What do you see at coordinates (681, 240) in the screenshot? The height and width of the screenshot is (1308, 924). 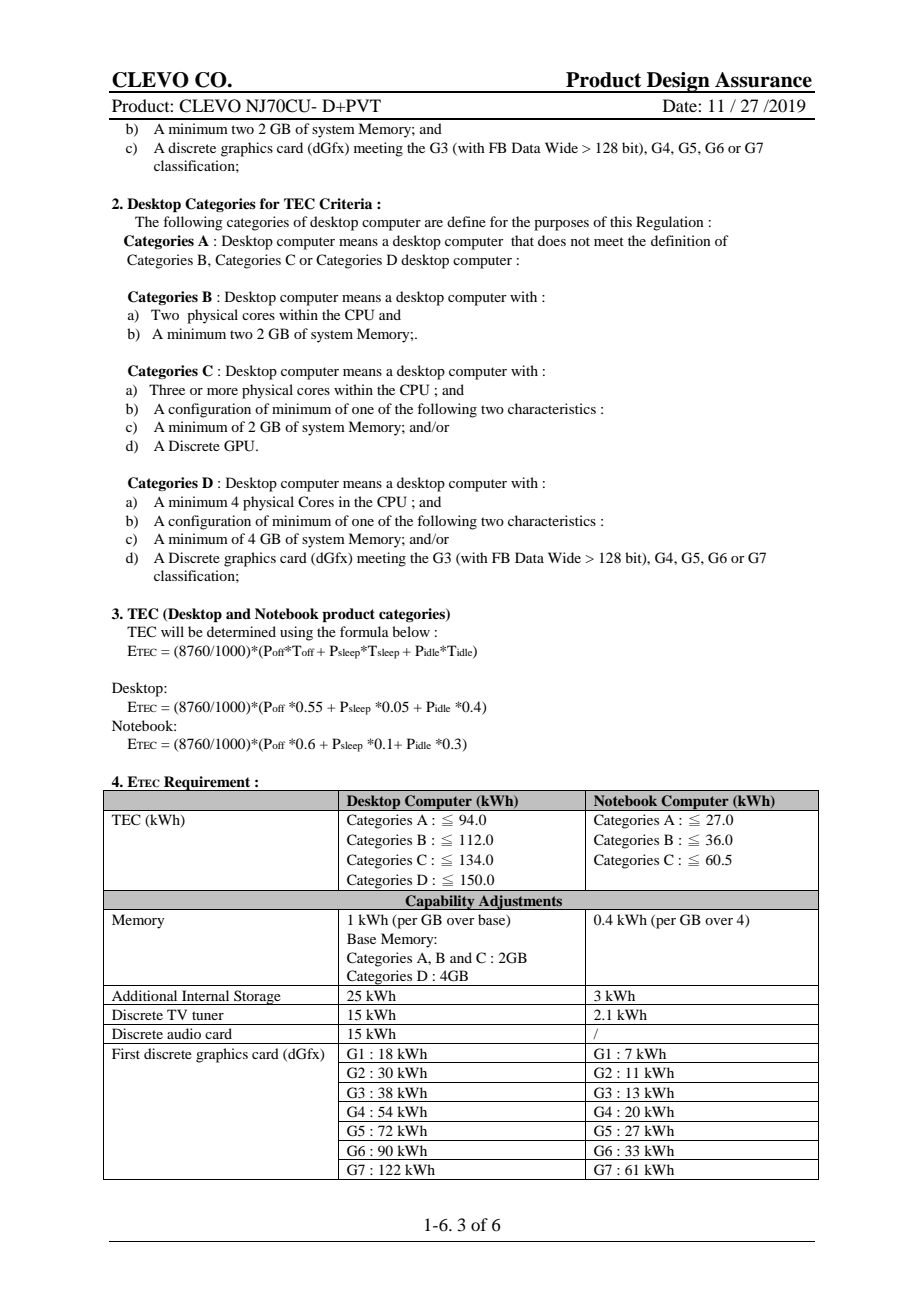 I see `definition` at bounding box center [681, 240].
